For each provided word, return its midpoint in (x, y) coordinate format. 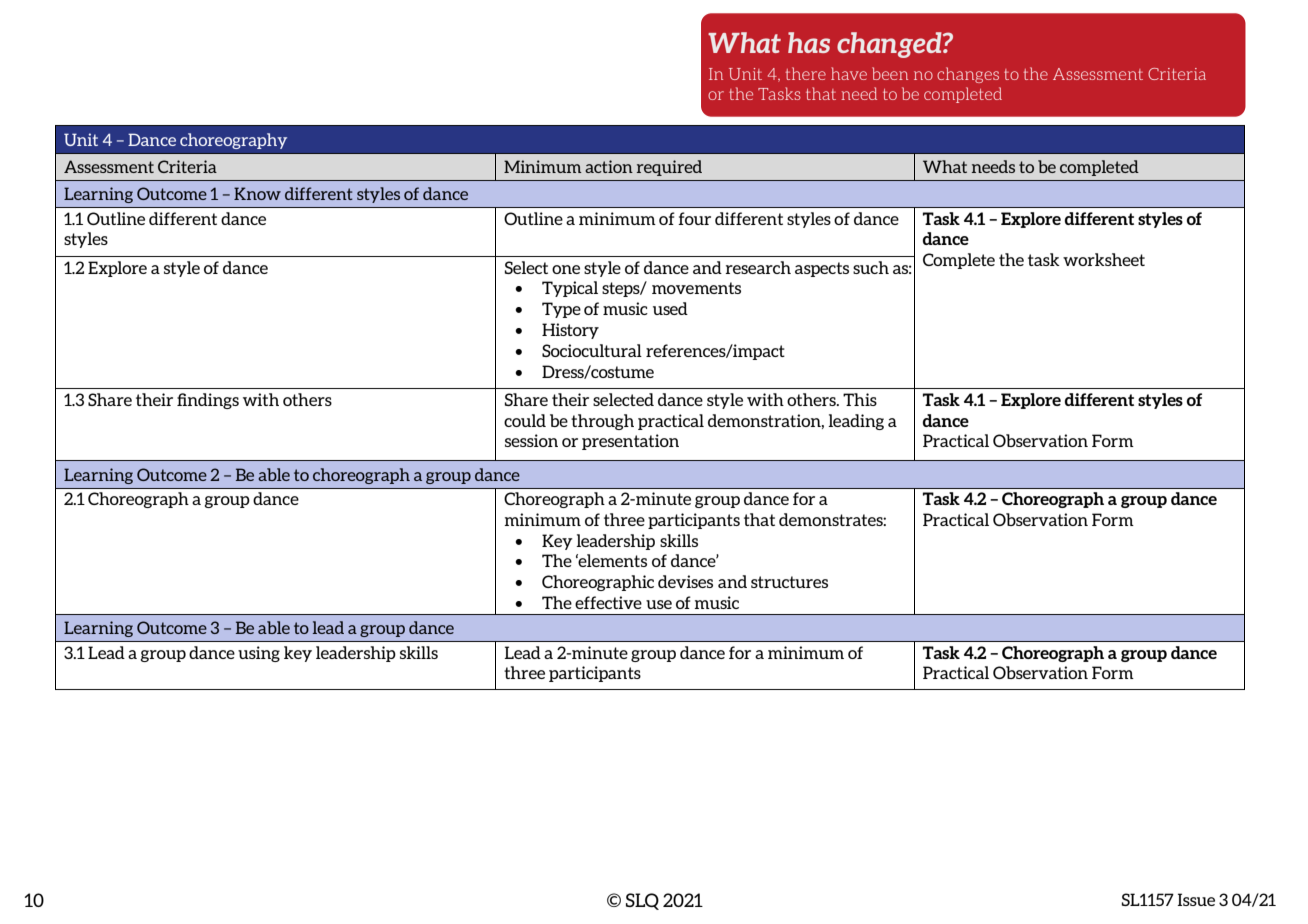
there (806, 73)
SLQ (642, 901)
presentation (630, 442)
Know (257, 193)
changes (968, 75)
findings (208, 401)
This (860, 399)
